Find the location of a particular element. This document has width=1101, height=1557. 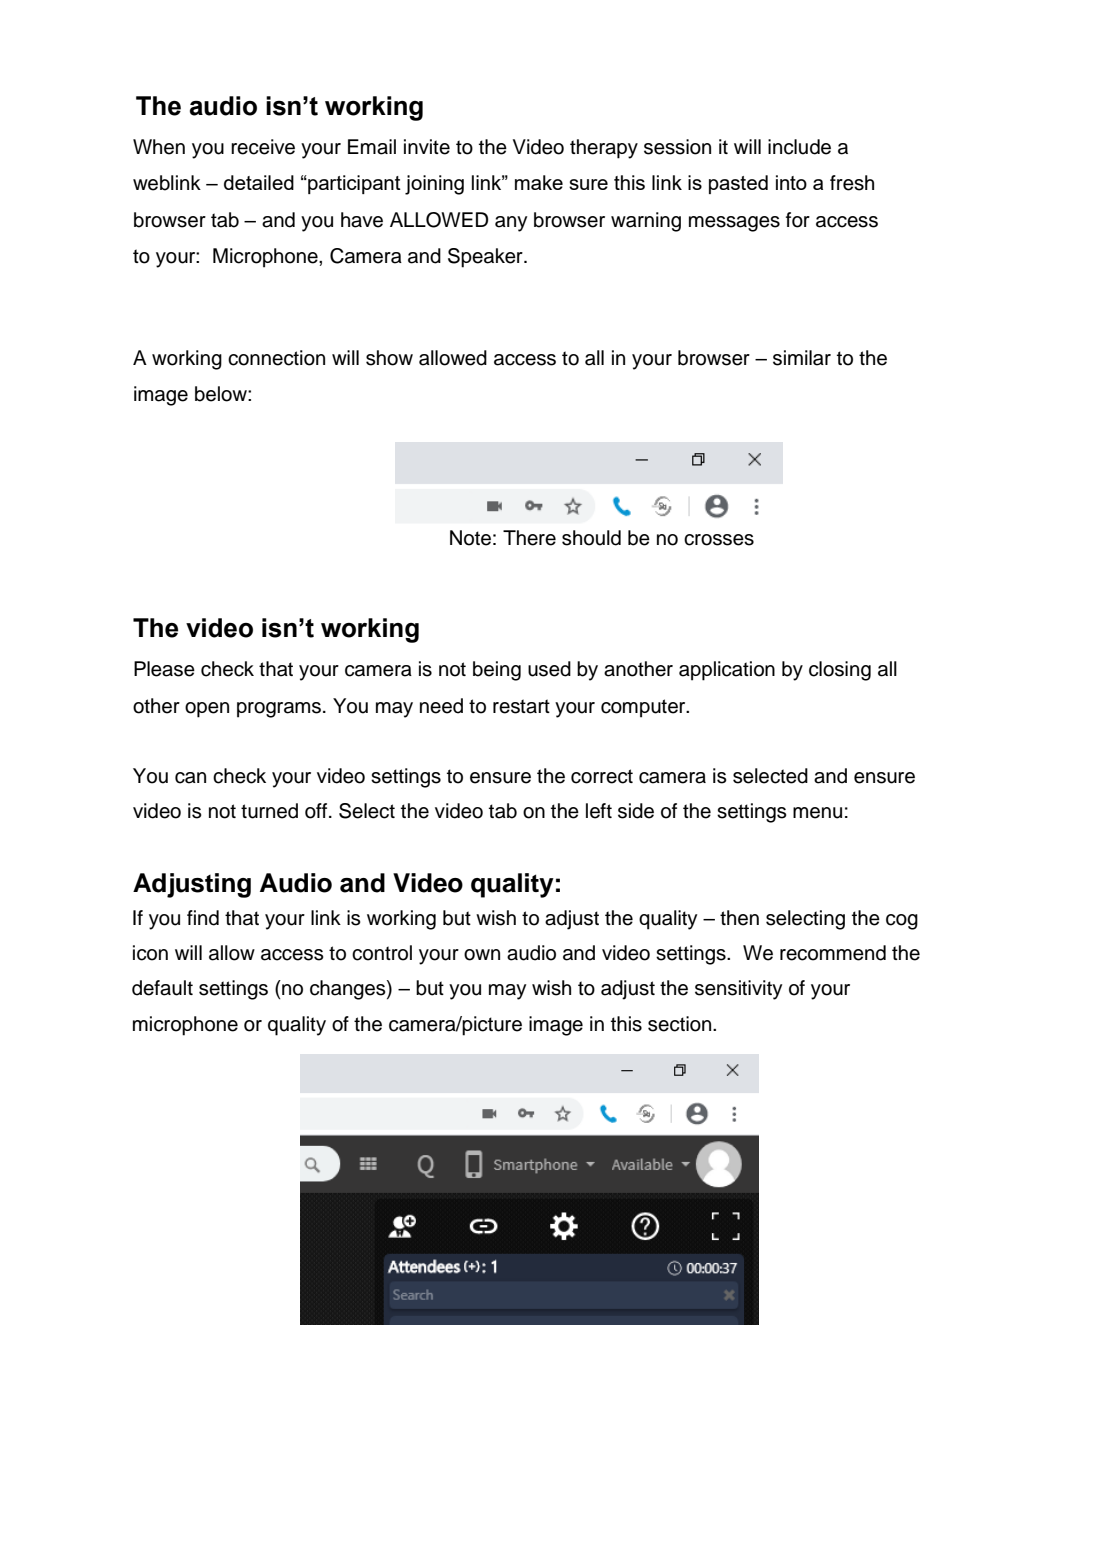

There is located at coordinates (529, 538).
